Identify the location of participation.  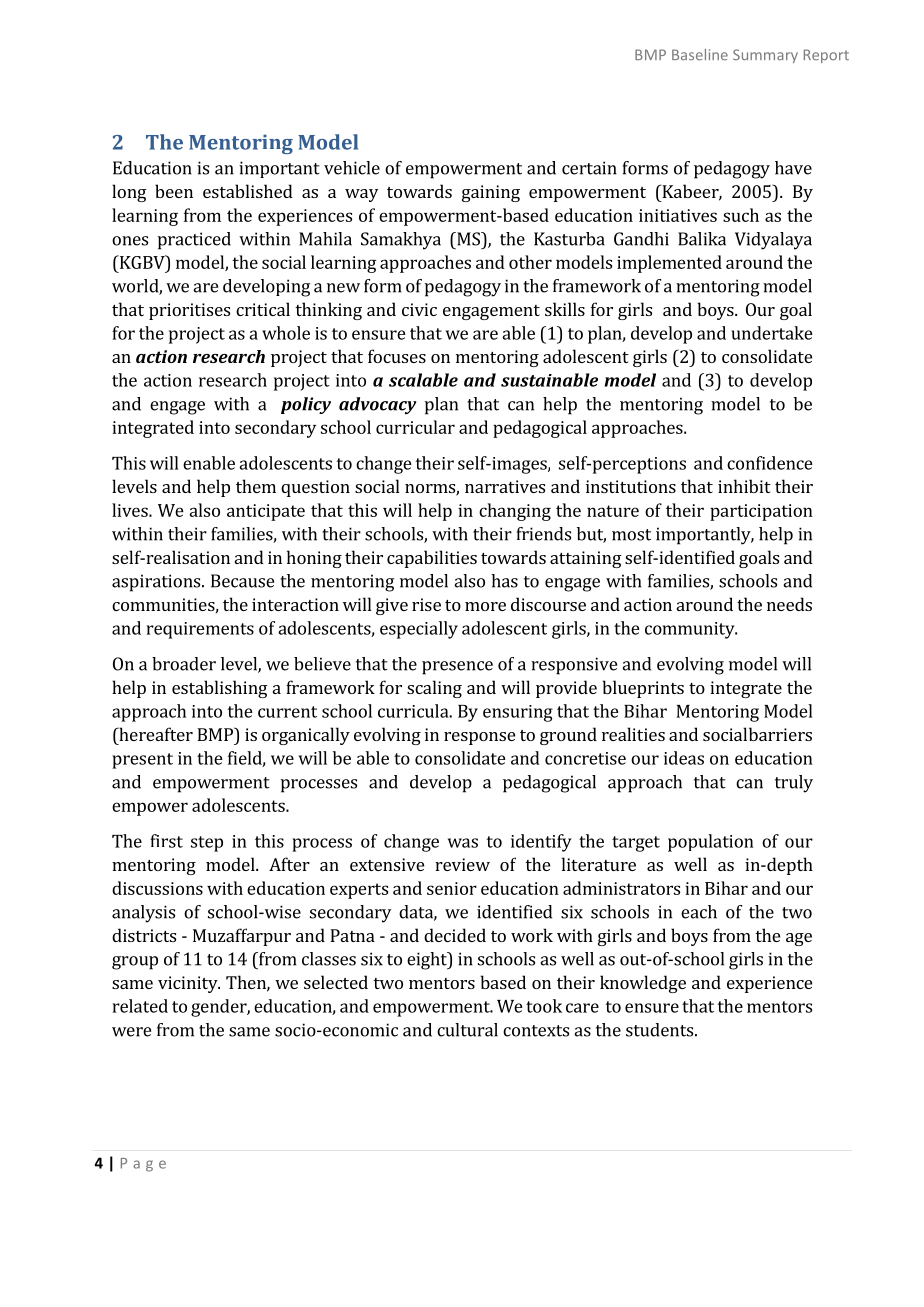
(761, 512).
